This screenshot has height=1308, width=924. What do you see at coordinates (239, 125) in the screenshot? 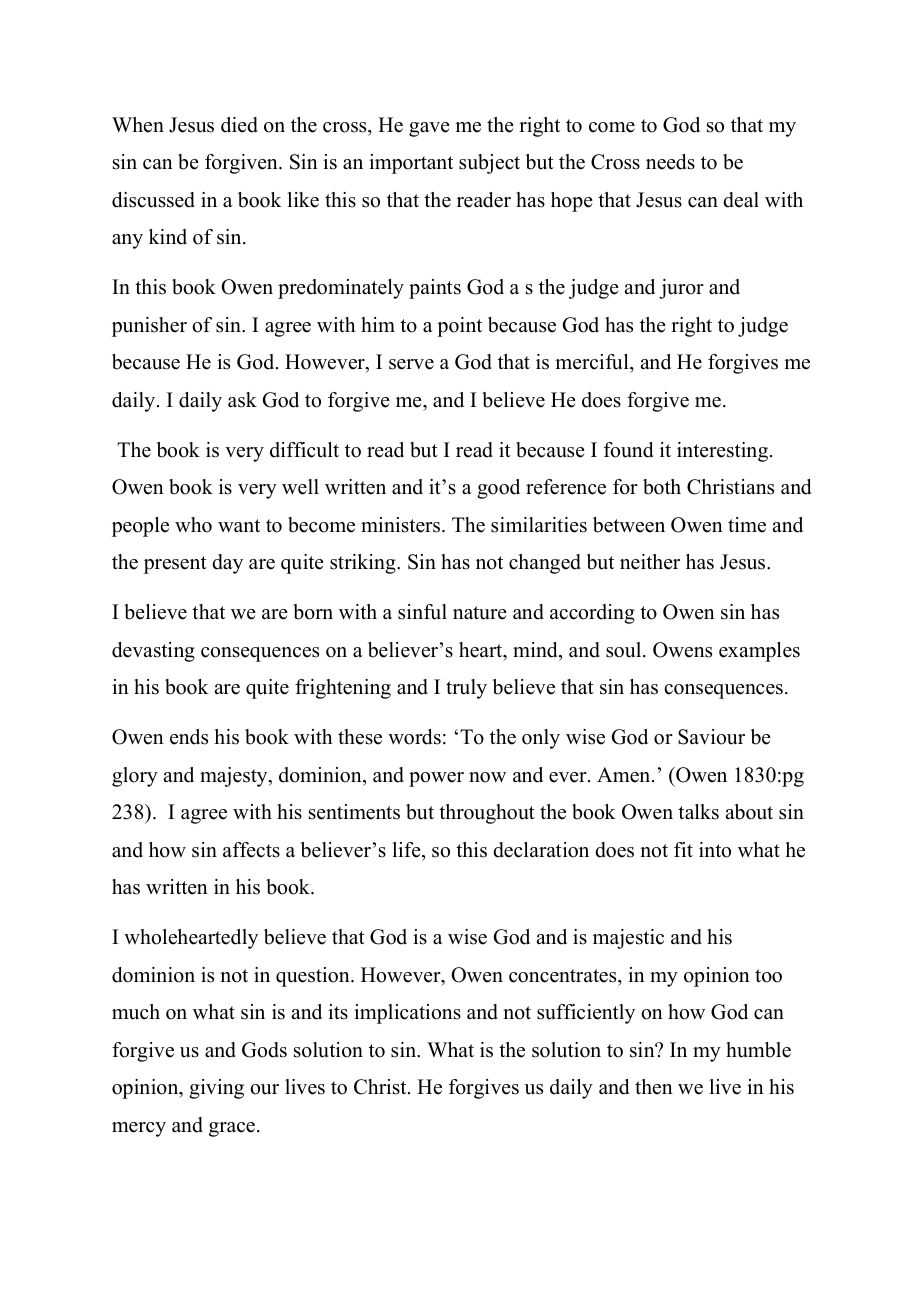
I see `died` at bounding box center [239, 125].
